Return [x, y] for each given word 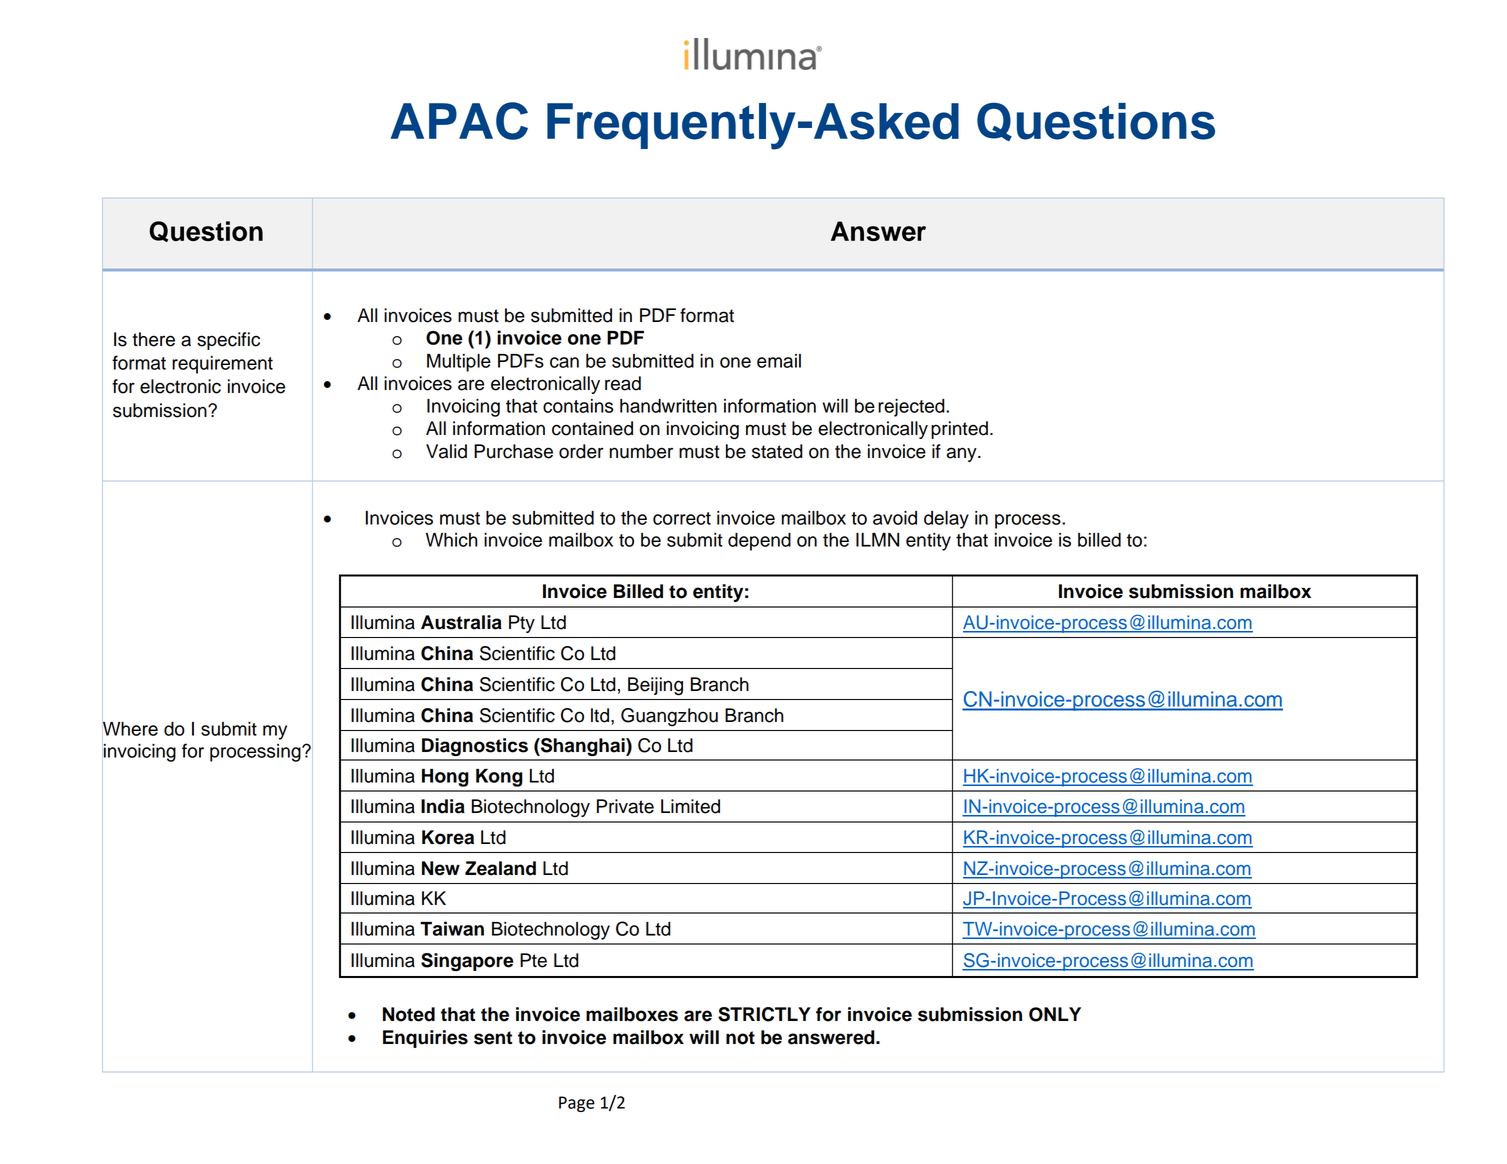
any [963, 454]
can [564, 362]
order [581, 451]
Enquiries [425, 1039]
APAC [459, 121]
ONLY [1055, 1014]
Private [625, 806]
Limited [690, 806]
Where [130, 729]
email [779, 361]
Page [577, 1104]
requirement [222, 365]
